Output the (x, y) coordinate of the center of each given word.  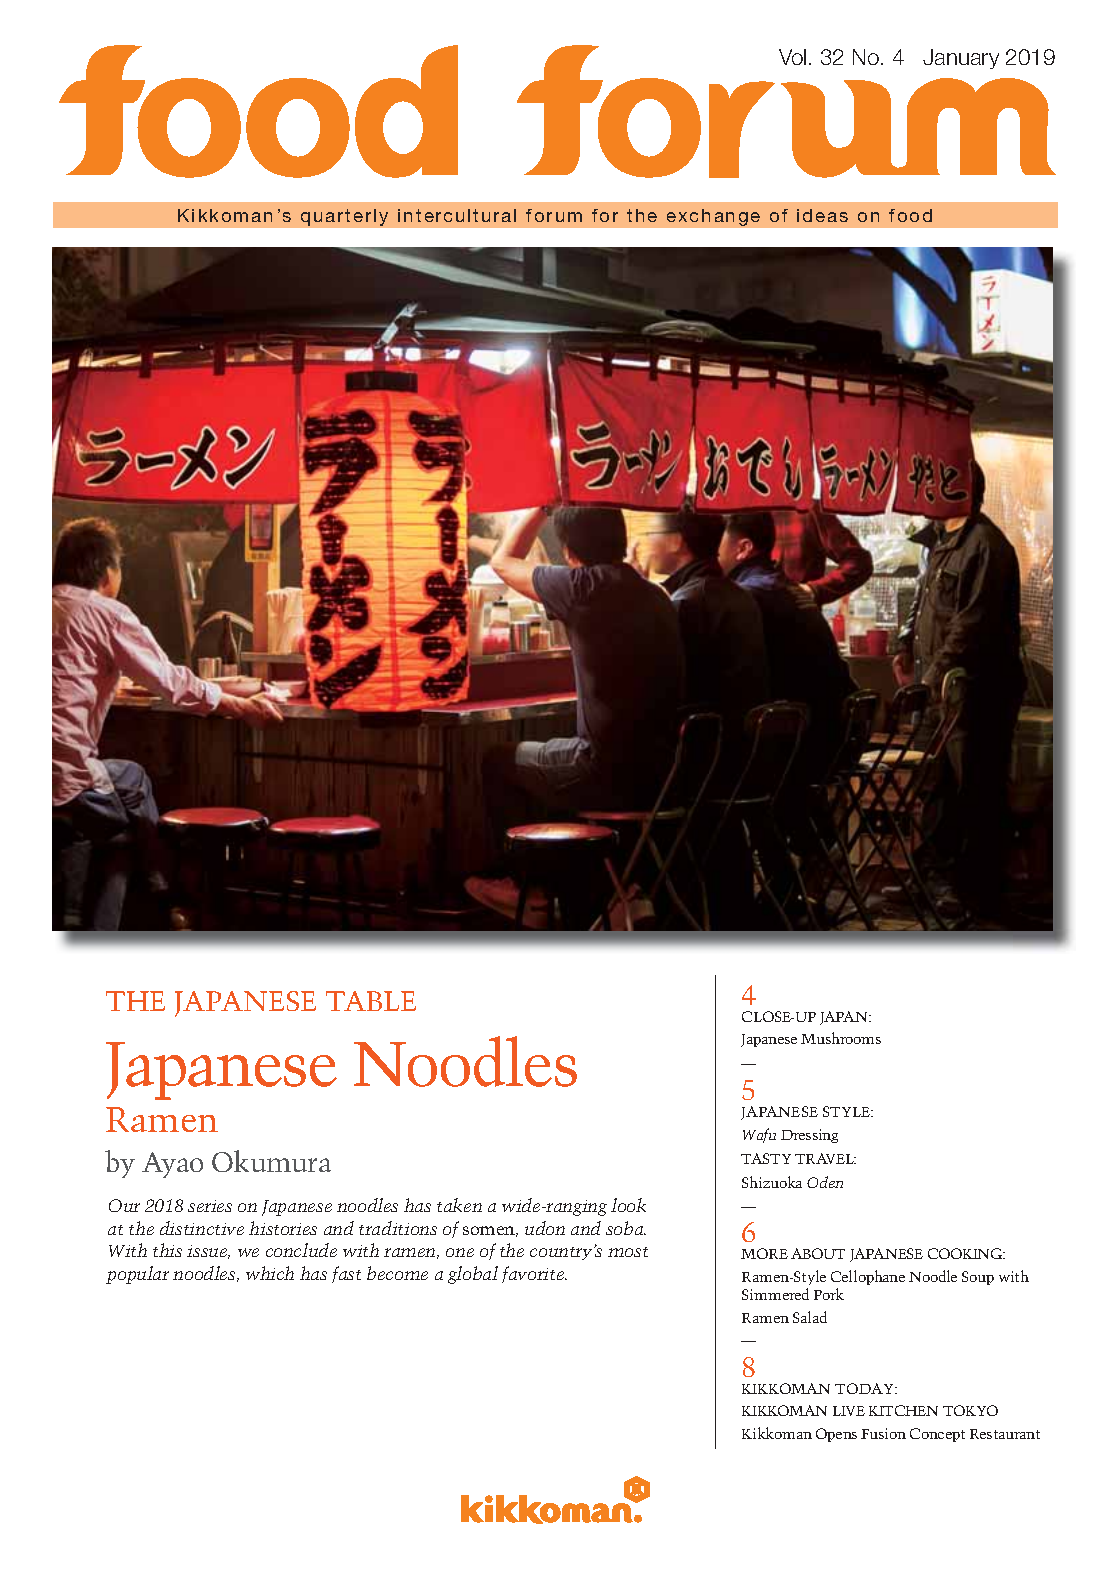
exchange (713, 217)
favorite (534, 1274)
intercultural (457, 215)
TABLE (371, 1001)
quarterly (344, 217)
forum (554, 215)
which (270, 1273)
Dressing (809, 1136)
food (910, 215)
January (961, 59)
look (628, 1205)
